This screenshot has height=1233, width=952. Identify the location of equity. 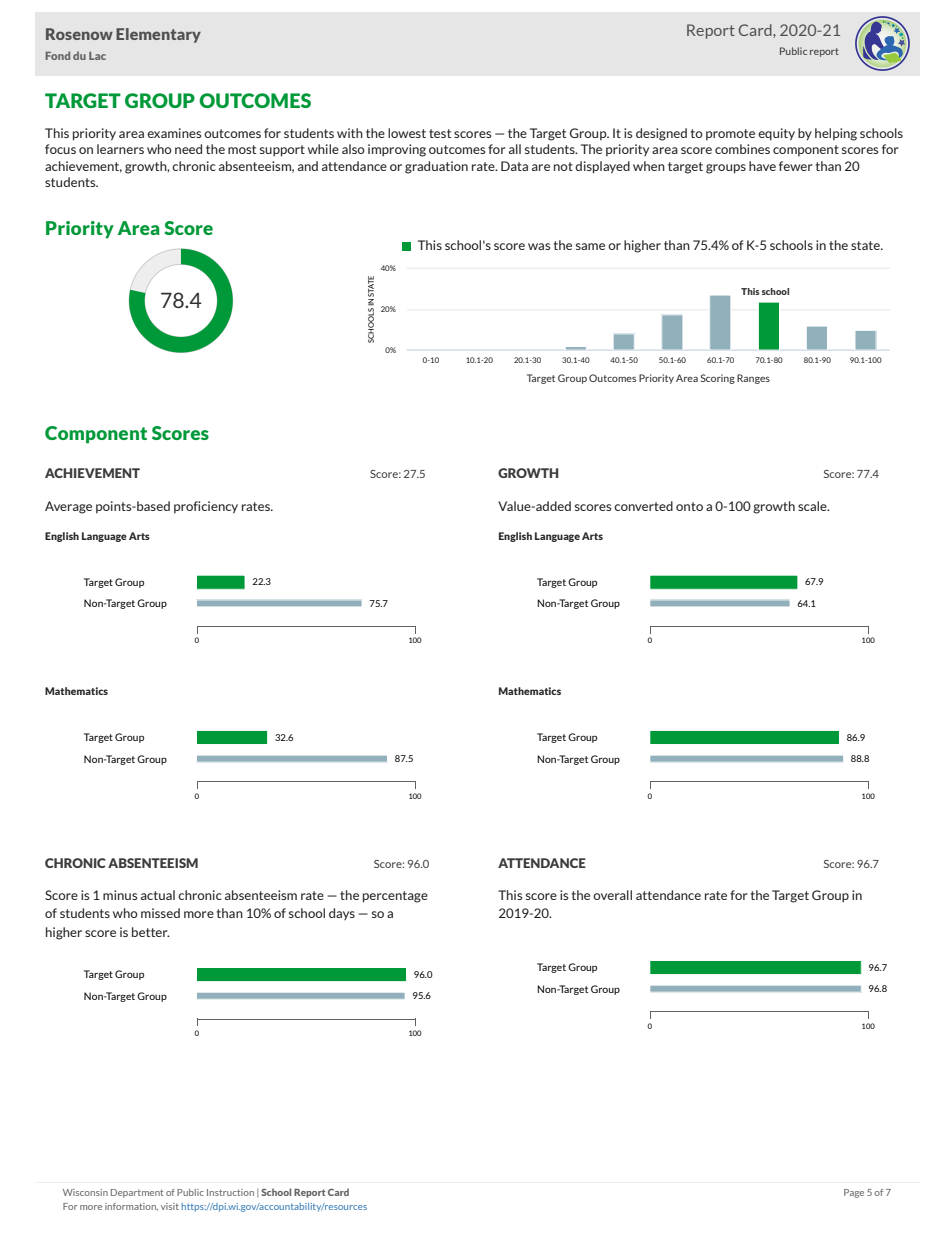
(776, 134).
